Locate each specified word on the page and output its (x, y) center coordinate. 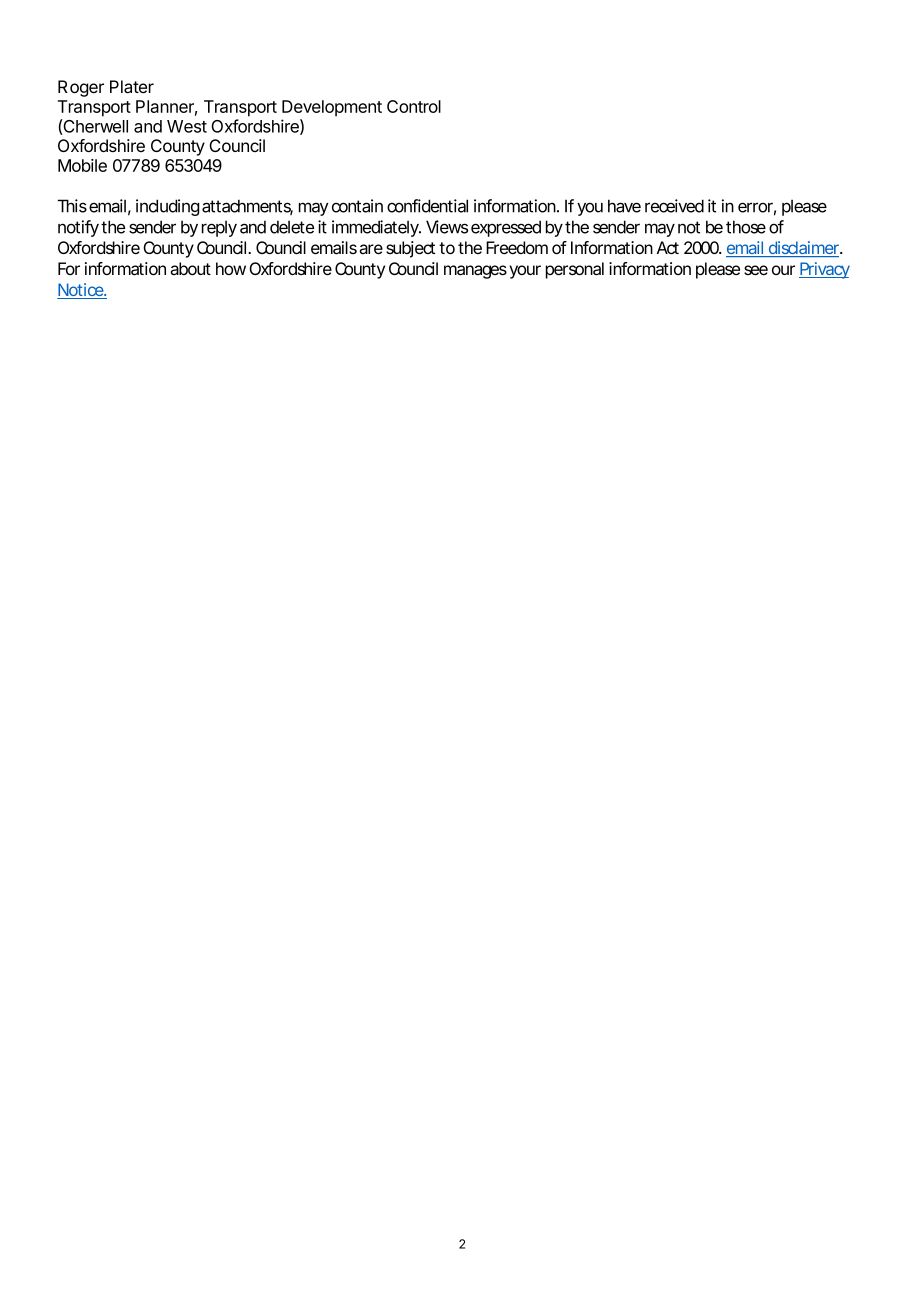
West (187, 126)
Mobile (82, 165)
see (756, 270)
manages (475, 272)
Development (332, 108)
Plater (132, 87)
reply (219, 228)
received (674, 206)
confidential (427, 206)
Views (447, 227)
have (624, 206)
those (746, 227)
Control (414, 106)
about (190, 268)
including (167, 207)
